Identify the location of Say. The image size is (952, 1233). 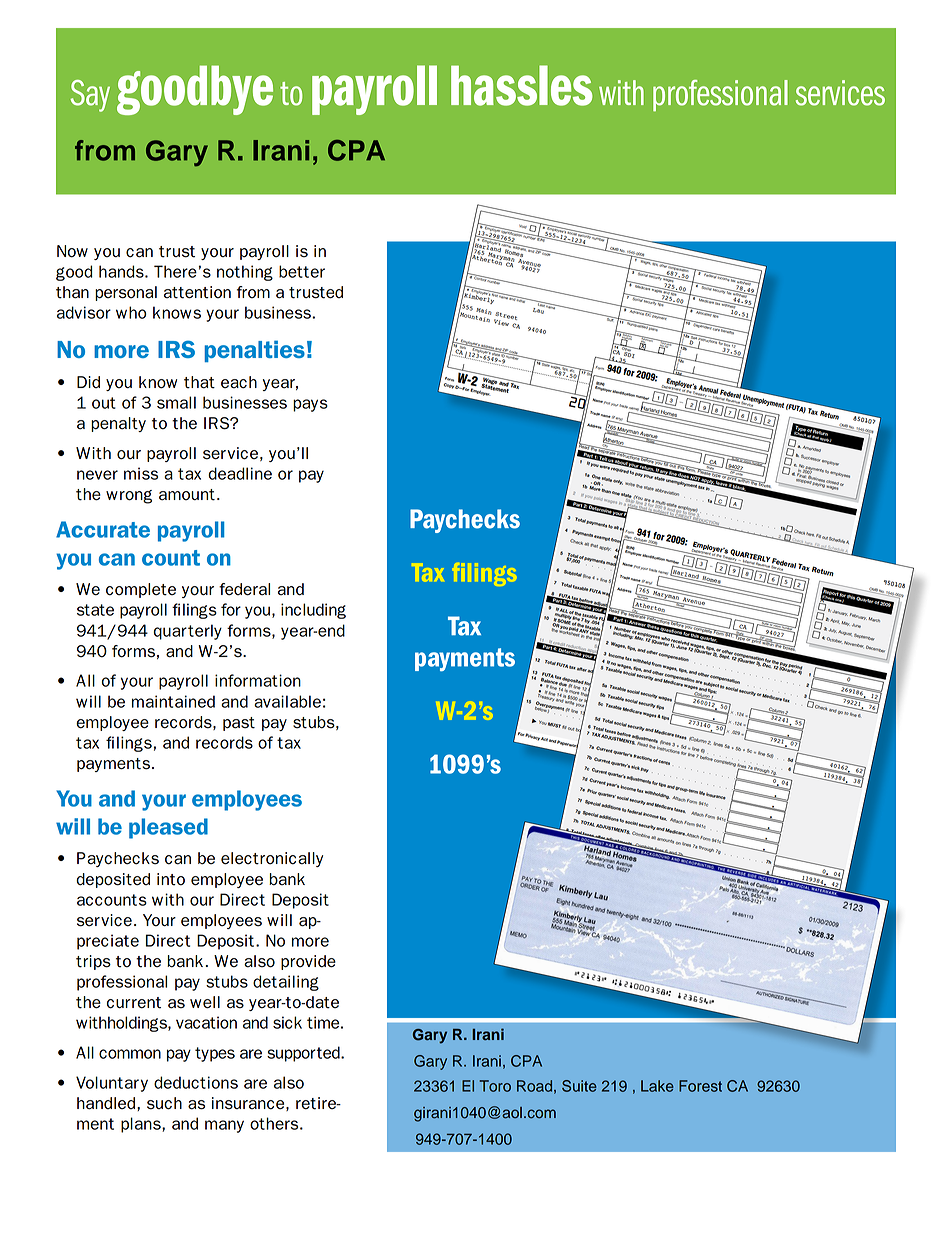
(90, 96).
